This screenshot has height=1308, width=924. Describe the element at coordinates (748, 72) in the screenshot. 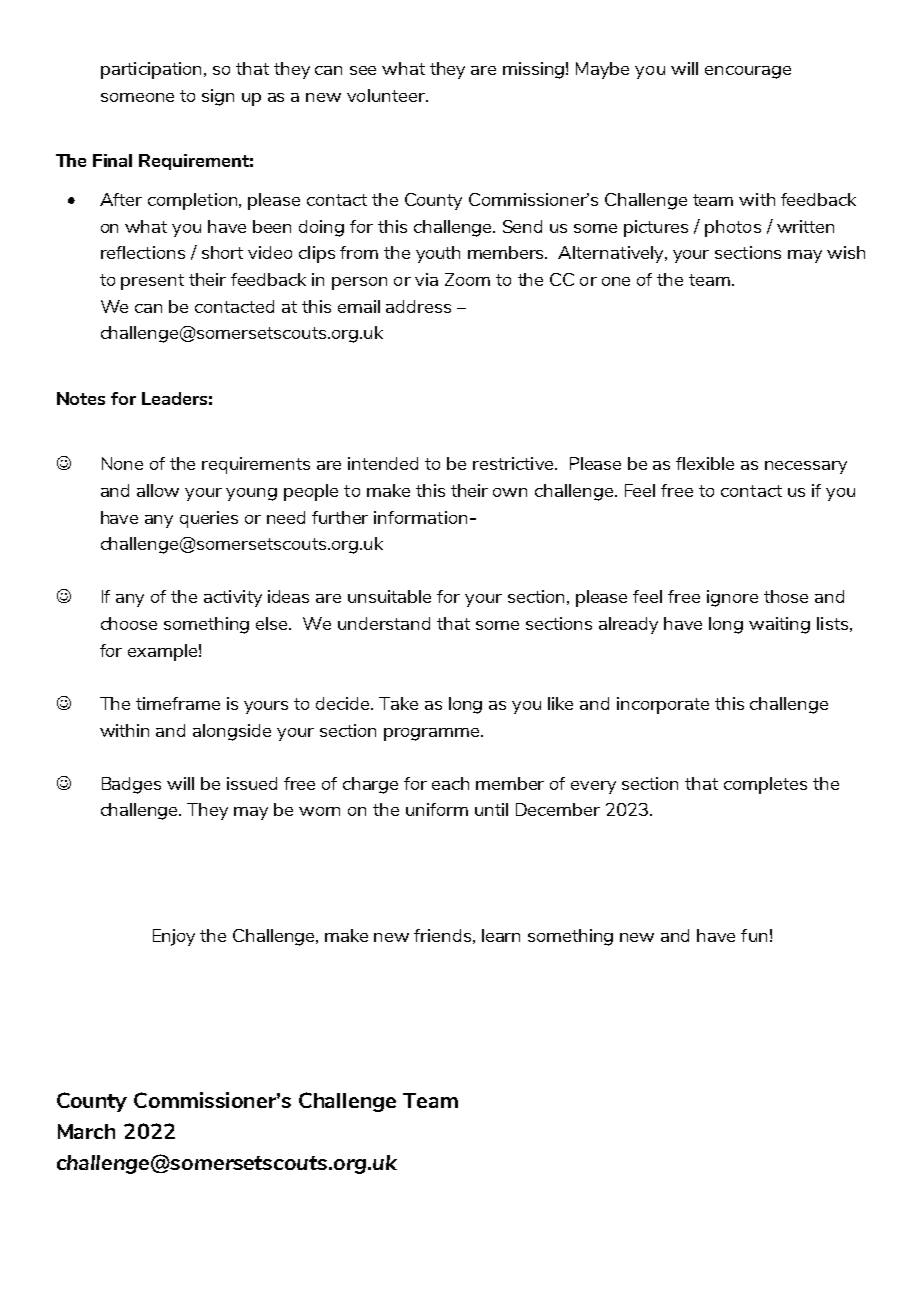

I see `encourage` at that location.
